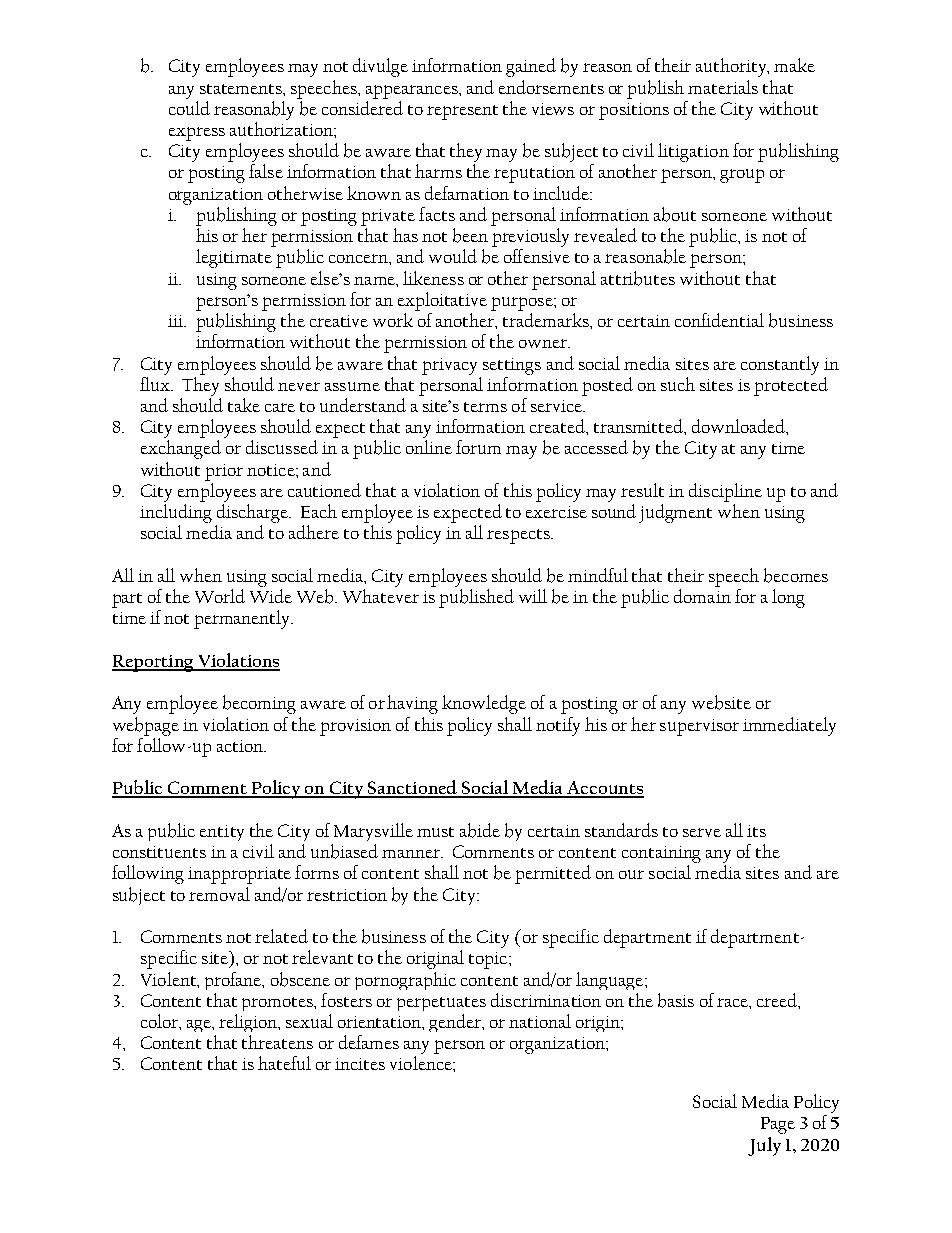 The image size is (952, 1233). What do you see at coordinates (462, 112) in the screenshot?
I see `represent` at bounding box center [462, 112].
